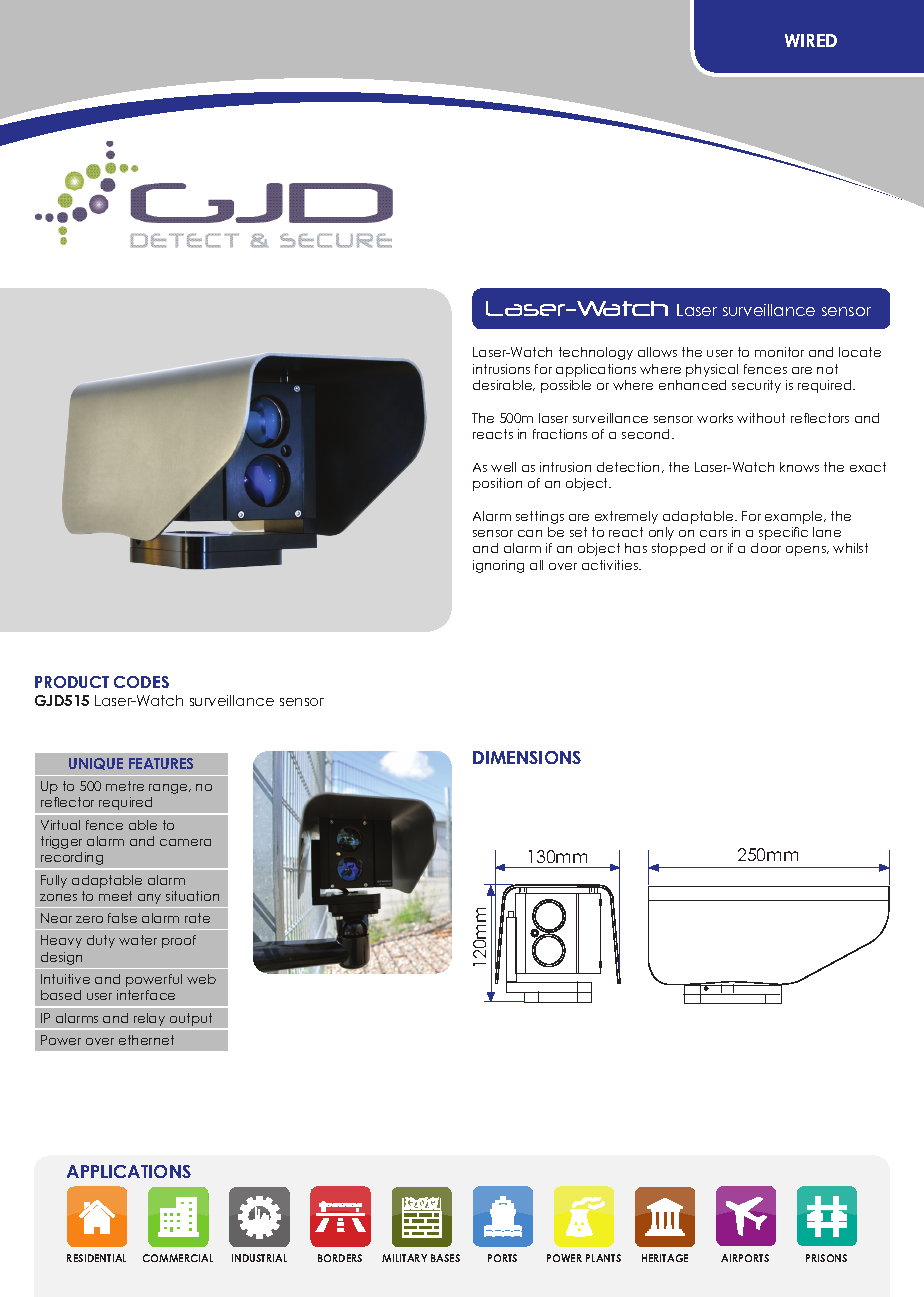  I want to click on WIRED, so click(811, 40).
